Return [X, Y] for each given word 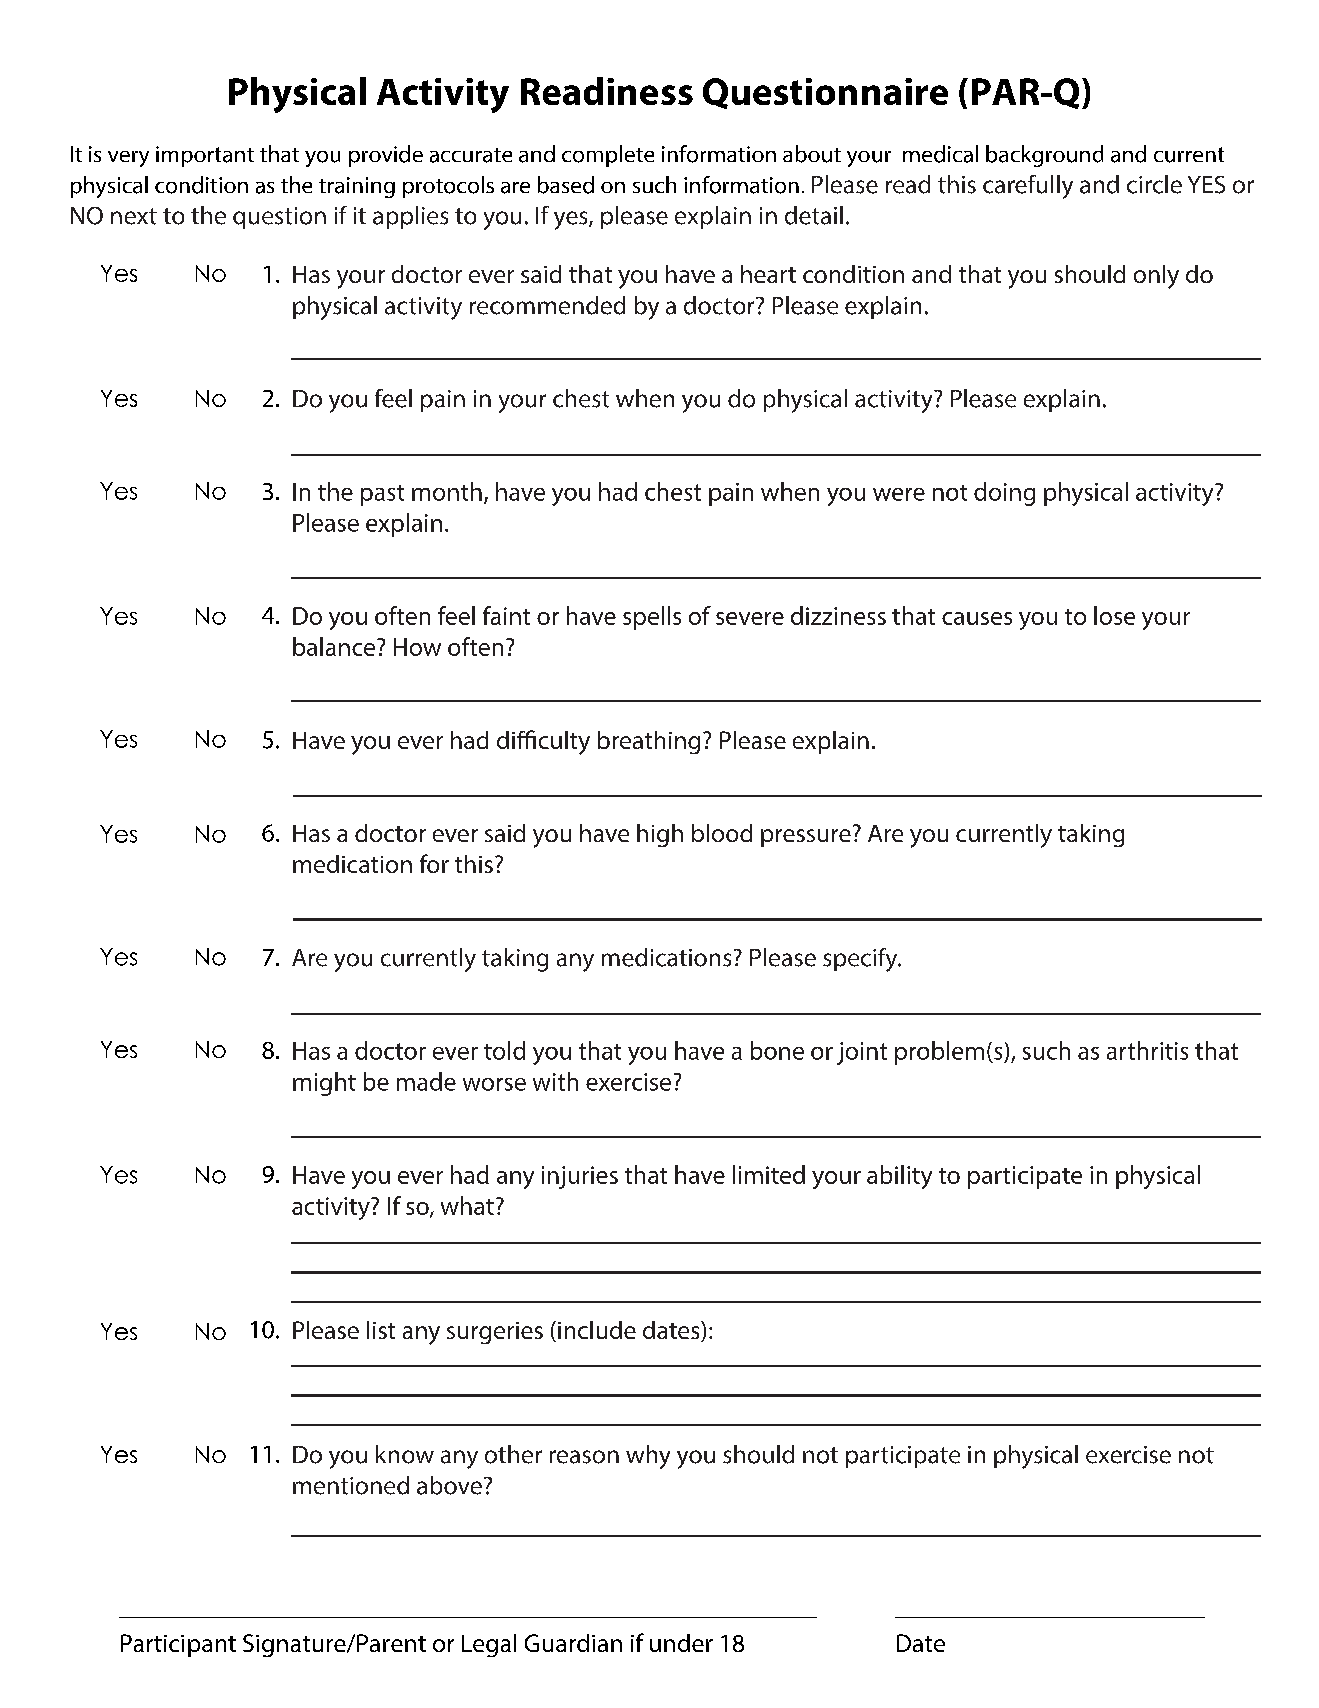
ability [899, 1177]
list [381, 1330]
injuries [580, 1177]
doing [1004, 494]
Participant [178, 1645]
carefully [1028, 187]
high [660, 835]
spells [652, 618]
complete [608, 156]
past [382, 495]
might [324, 1084]
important [205, 156]
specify [861, 960]
